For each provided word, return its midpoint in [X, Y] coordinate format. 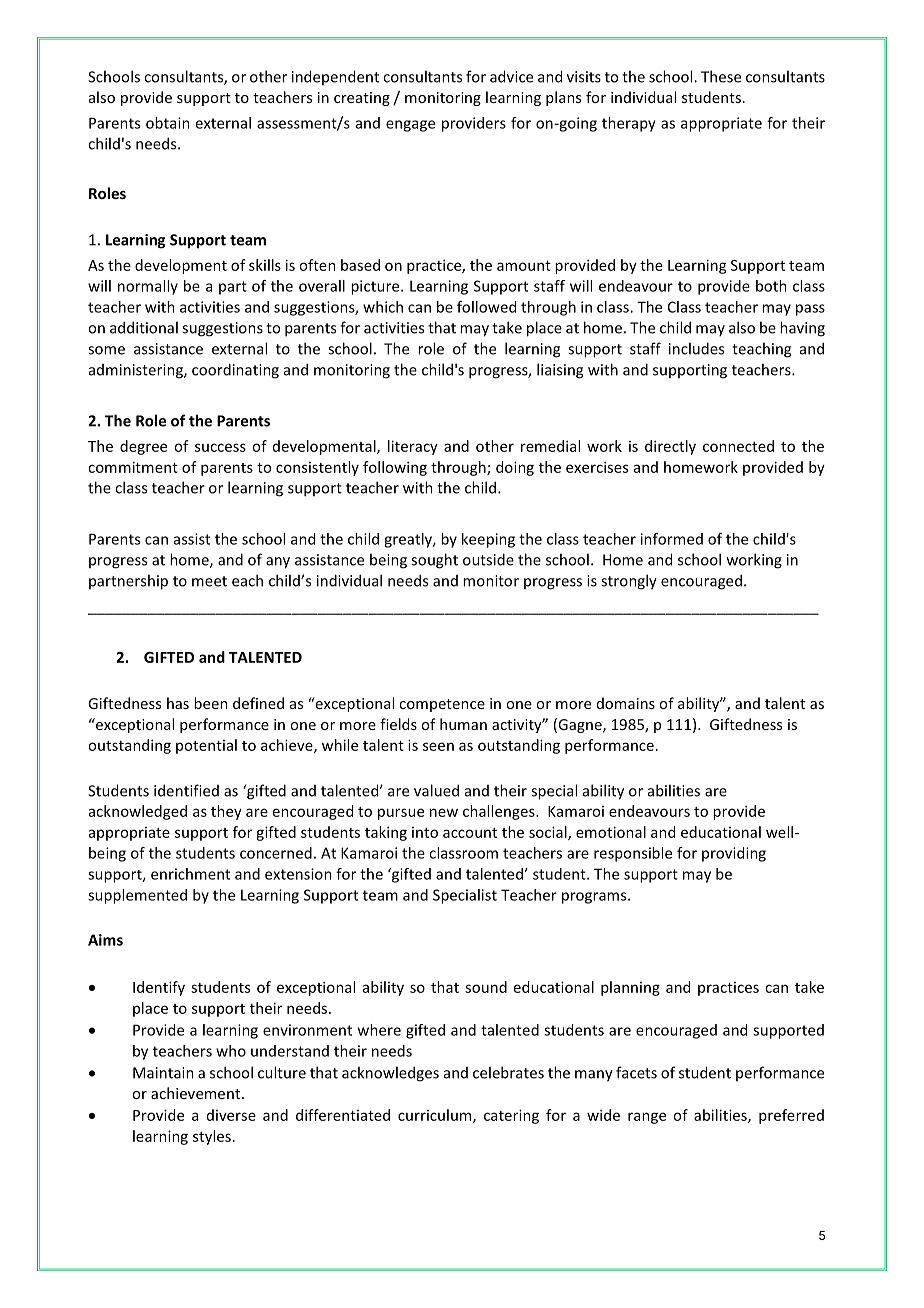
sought [434, 561]
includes [696, 348]
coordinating [235, 371]
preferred [791, 1116]
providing [734, 854]
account [470, 833]
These [721, 76]
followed [486, 307]
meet [209, 581]
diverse [231, 1115]
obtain [168, 123]
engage [410, 126]
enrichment [190, 874]
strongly [629, 582]
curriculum [436, 1116]
